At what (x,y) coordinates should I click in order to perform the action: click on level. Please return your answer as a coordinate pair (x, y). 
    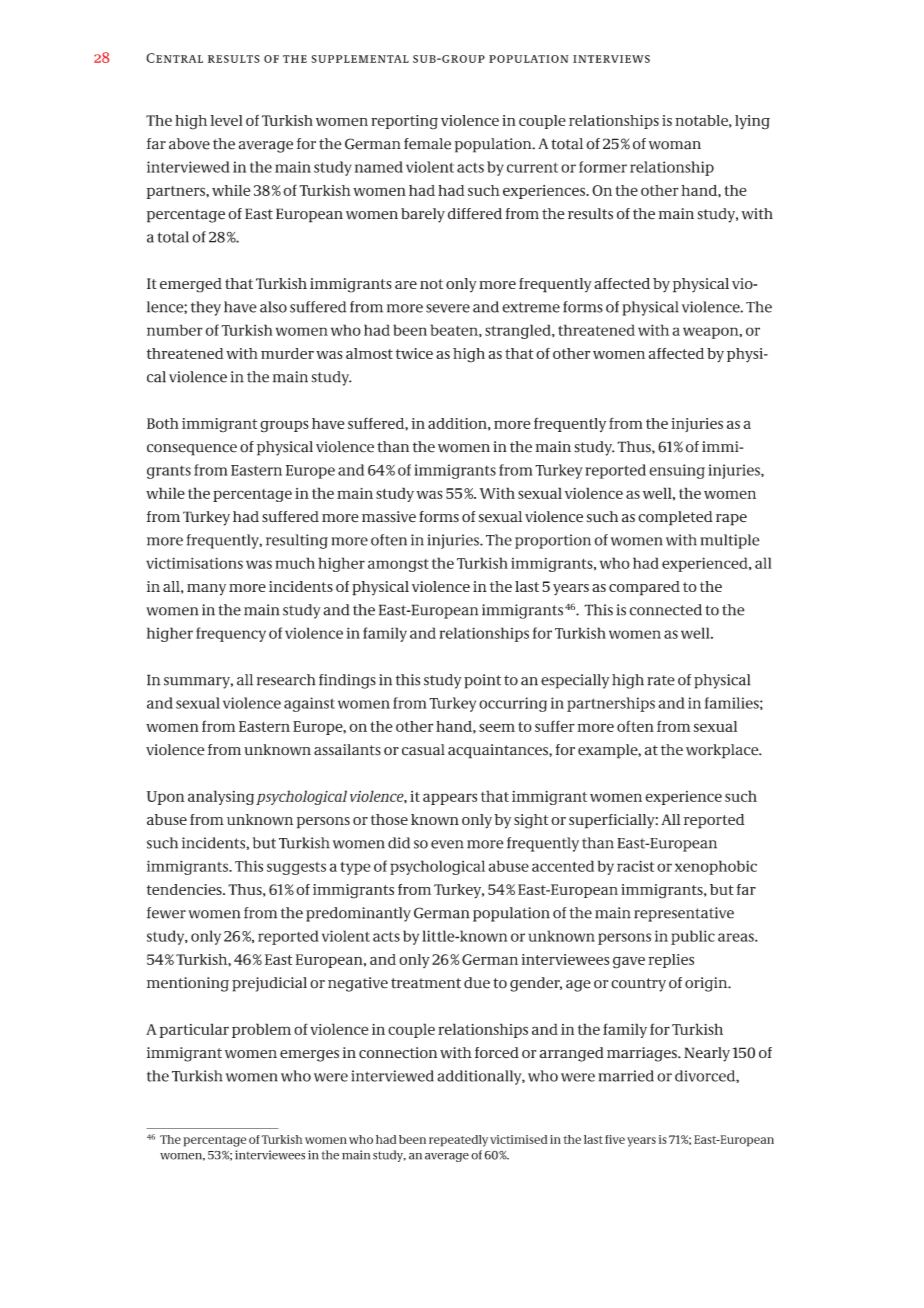
    Looking at the image, I should click on (227, 120).
